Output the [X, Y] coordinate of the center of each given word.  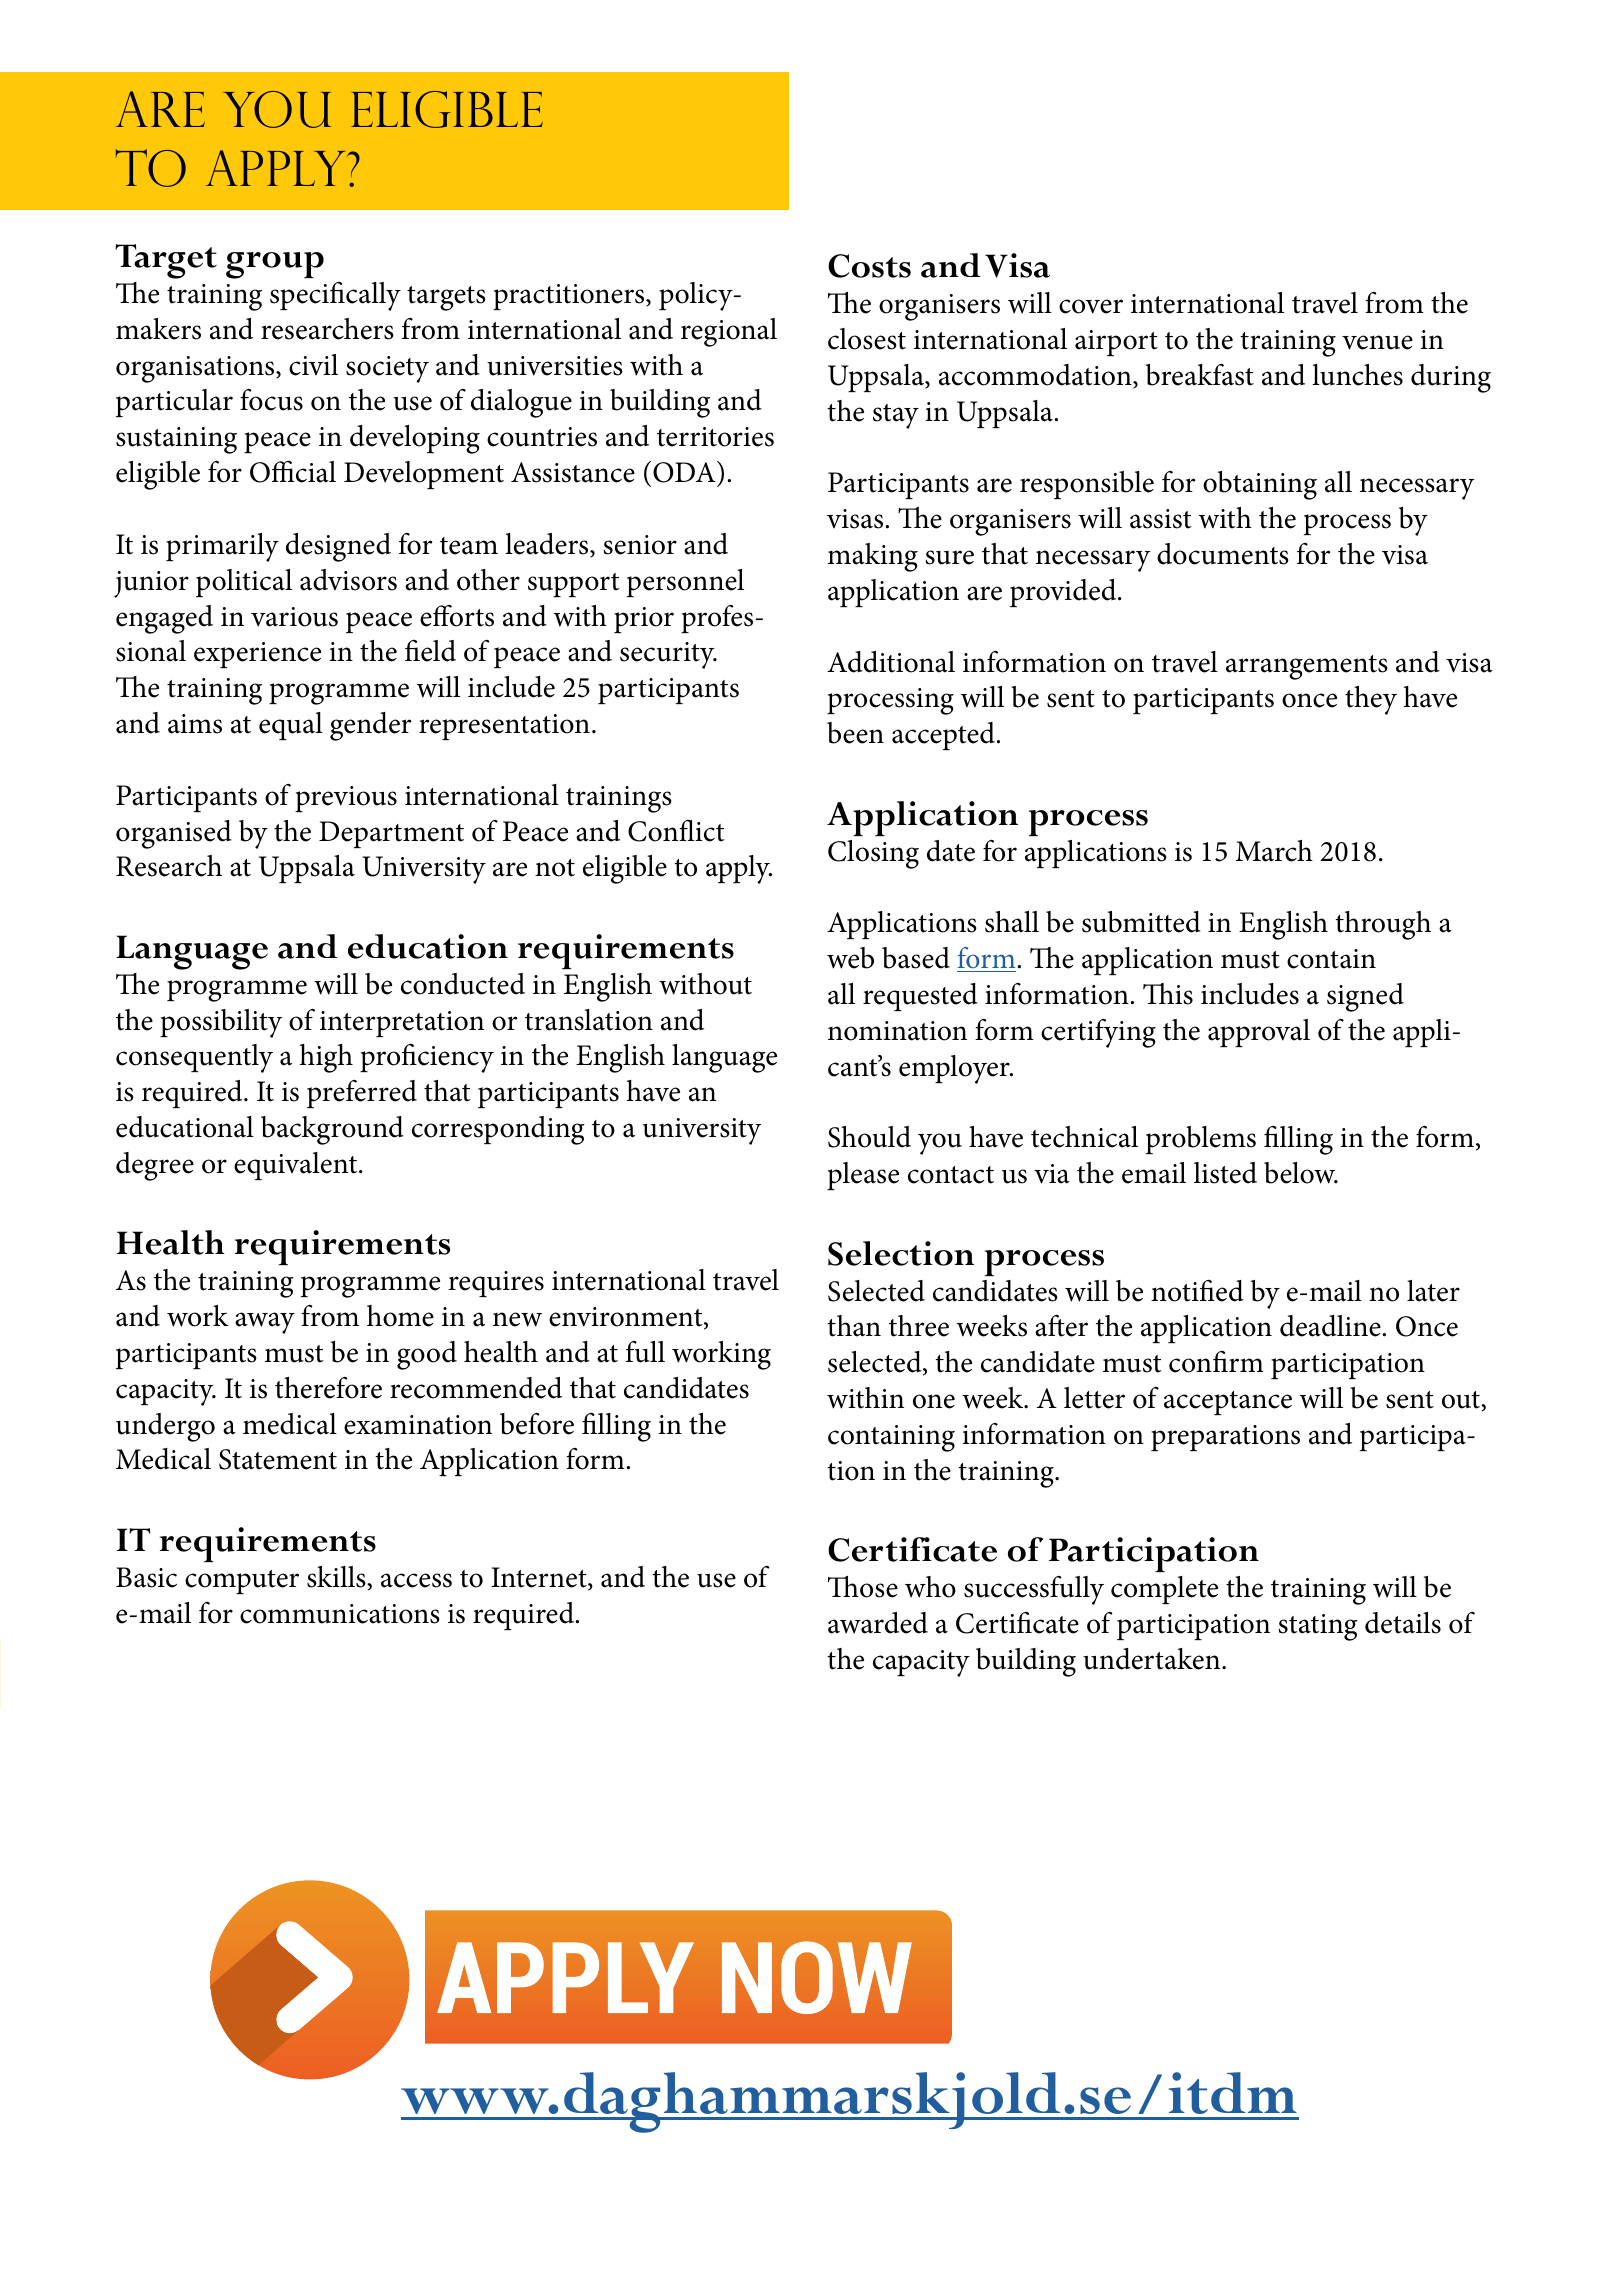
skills [337, 1577]
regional [729, 332]
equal [291, 726]
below [1301, 1173]
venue [1377, 342]
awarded [878, 1623]
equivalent [297, 1166]
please [863, 1176]
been [855, 733]
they [1371, 700]
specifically [335, 296]
